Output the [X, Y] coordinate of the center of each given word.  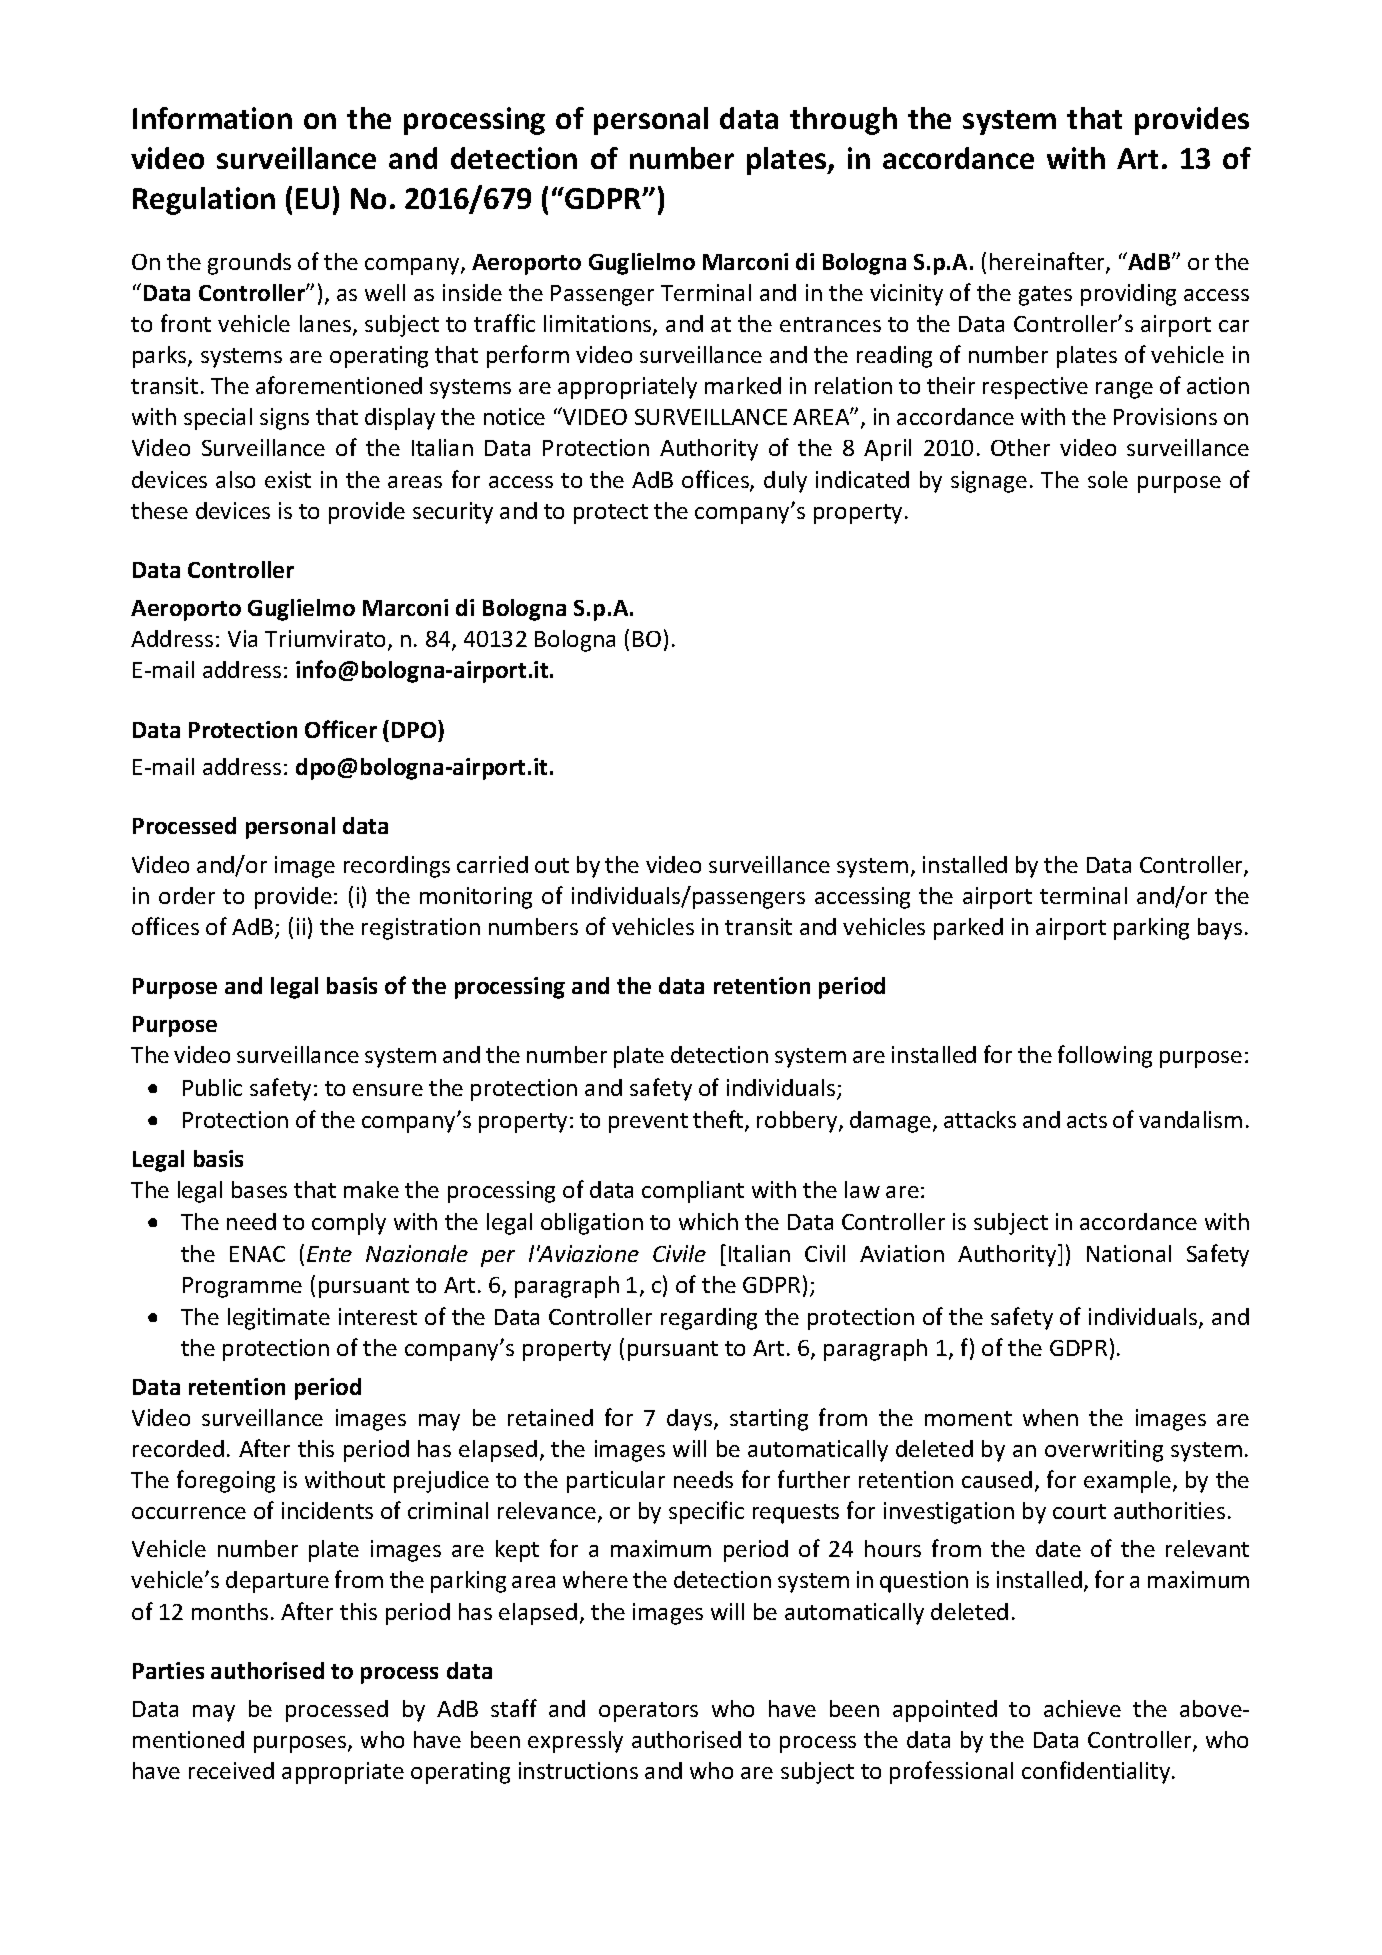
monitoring [476, 898]
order [187, 895]
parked [968, 929]
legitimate [279, 1319]
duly [785, 482]
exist [288, 479]
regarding [709, 1319]
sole [1108, 479]
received [231, 1770]
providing [1128, 295]
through [843, 121]
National [1129, 1253]
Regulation [204, 201]
